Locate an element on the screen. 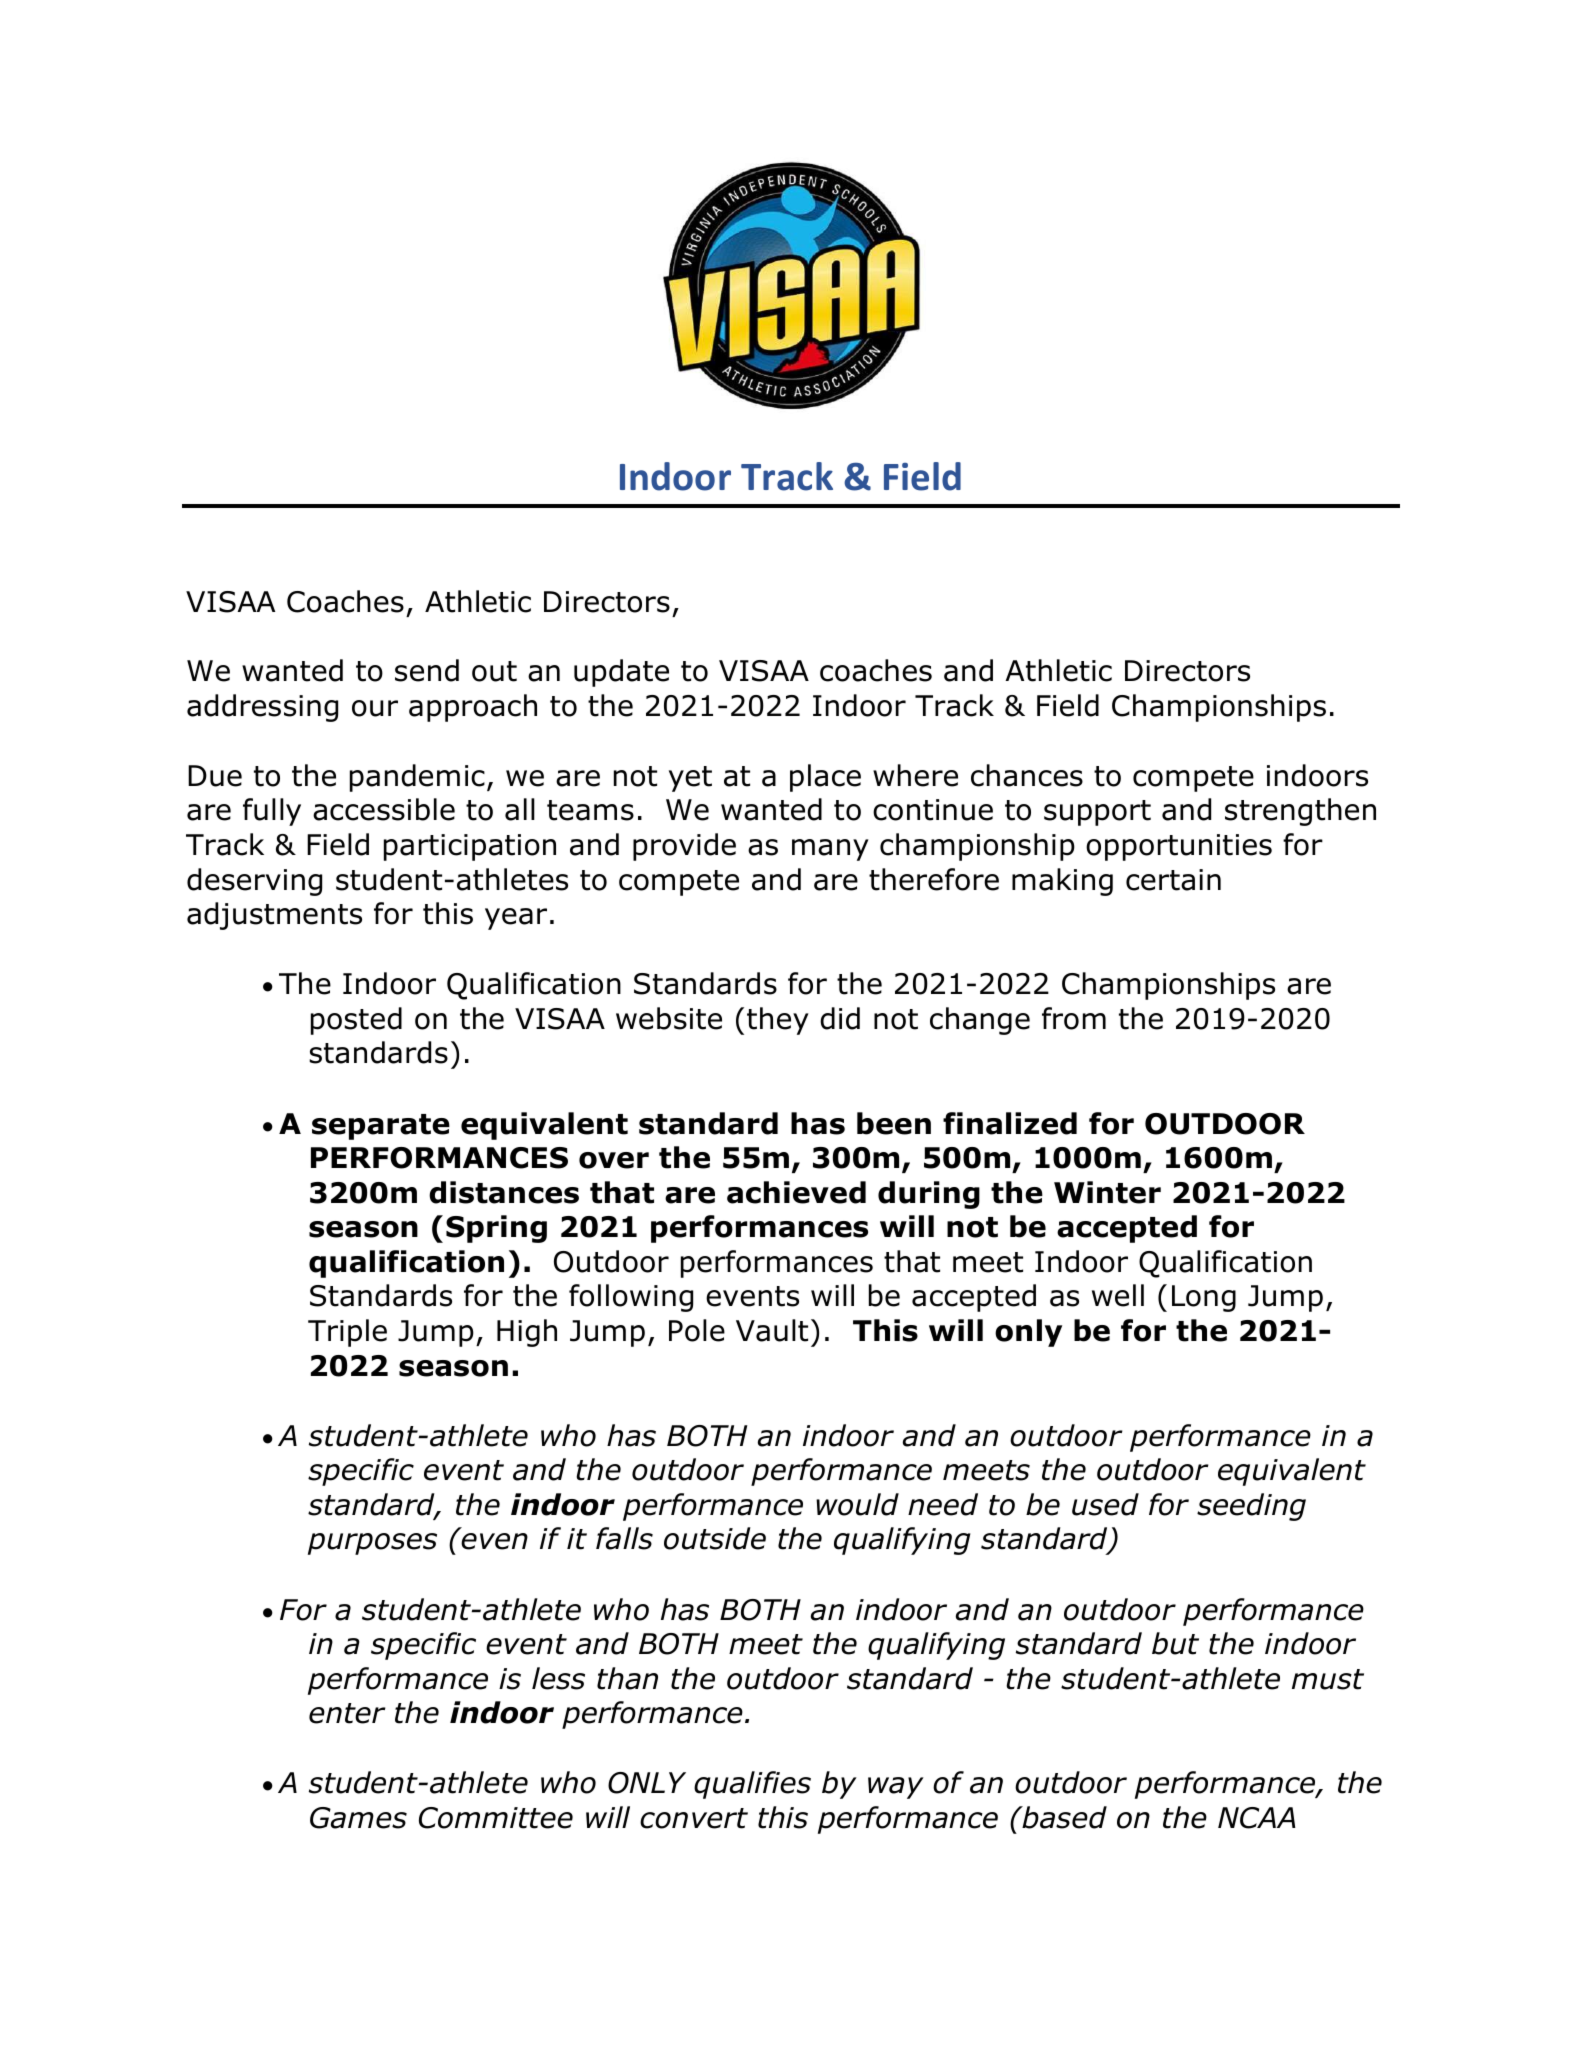 The image size is (1582, 2047). seeding is located at coordinates (1251, 1507).
